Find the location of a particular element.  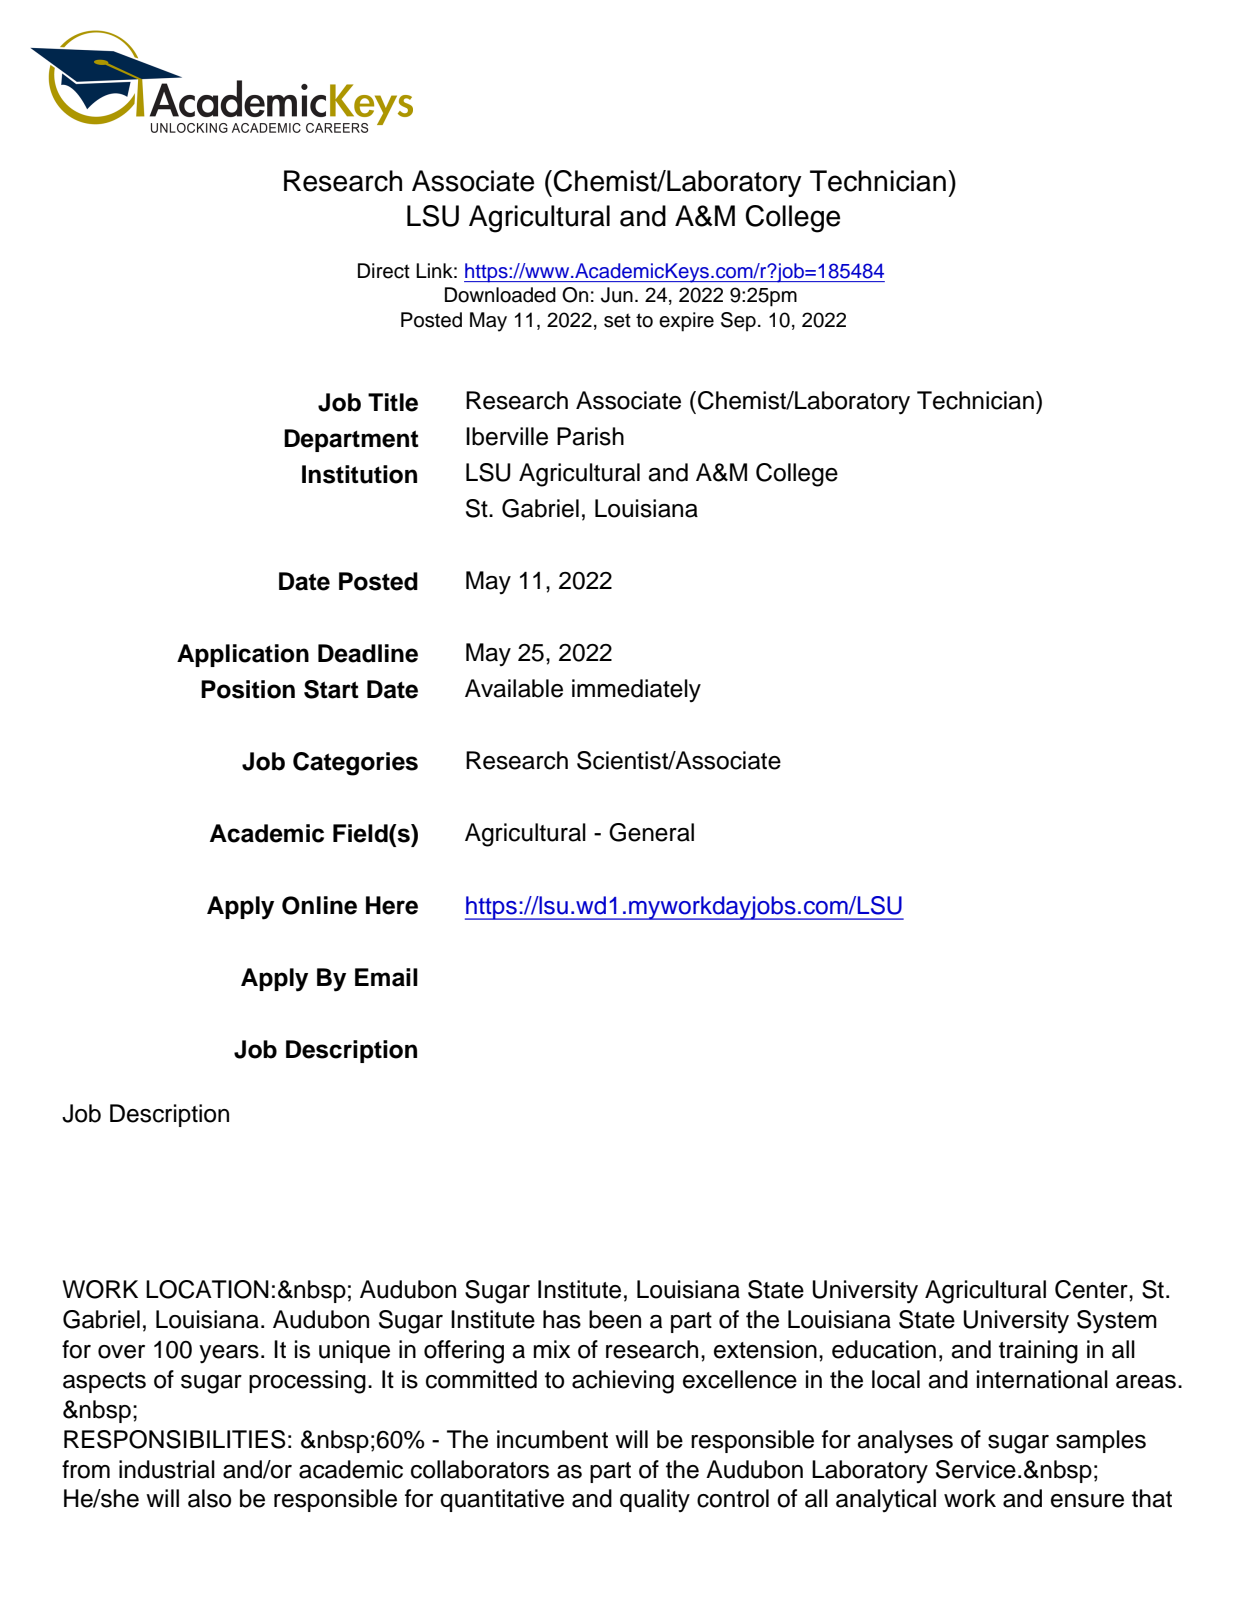

immediately is located at coordinates (636, 690).
